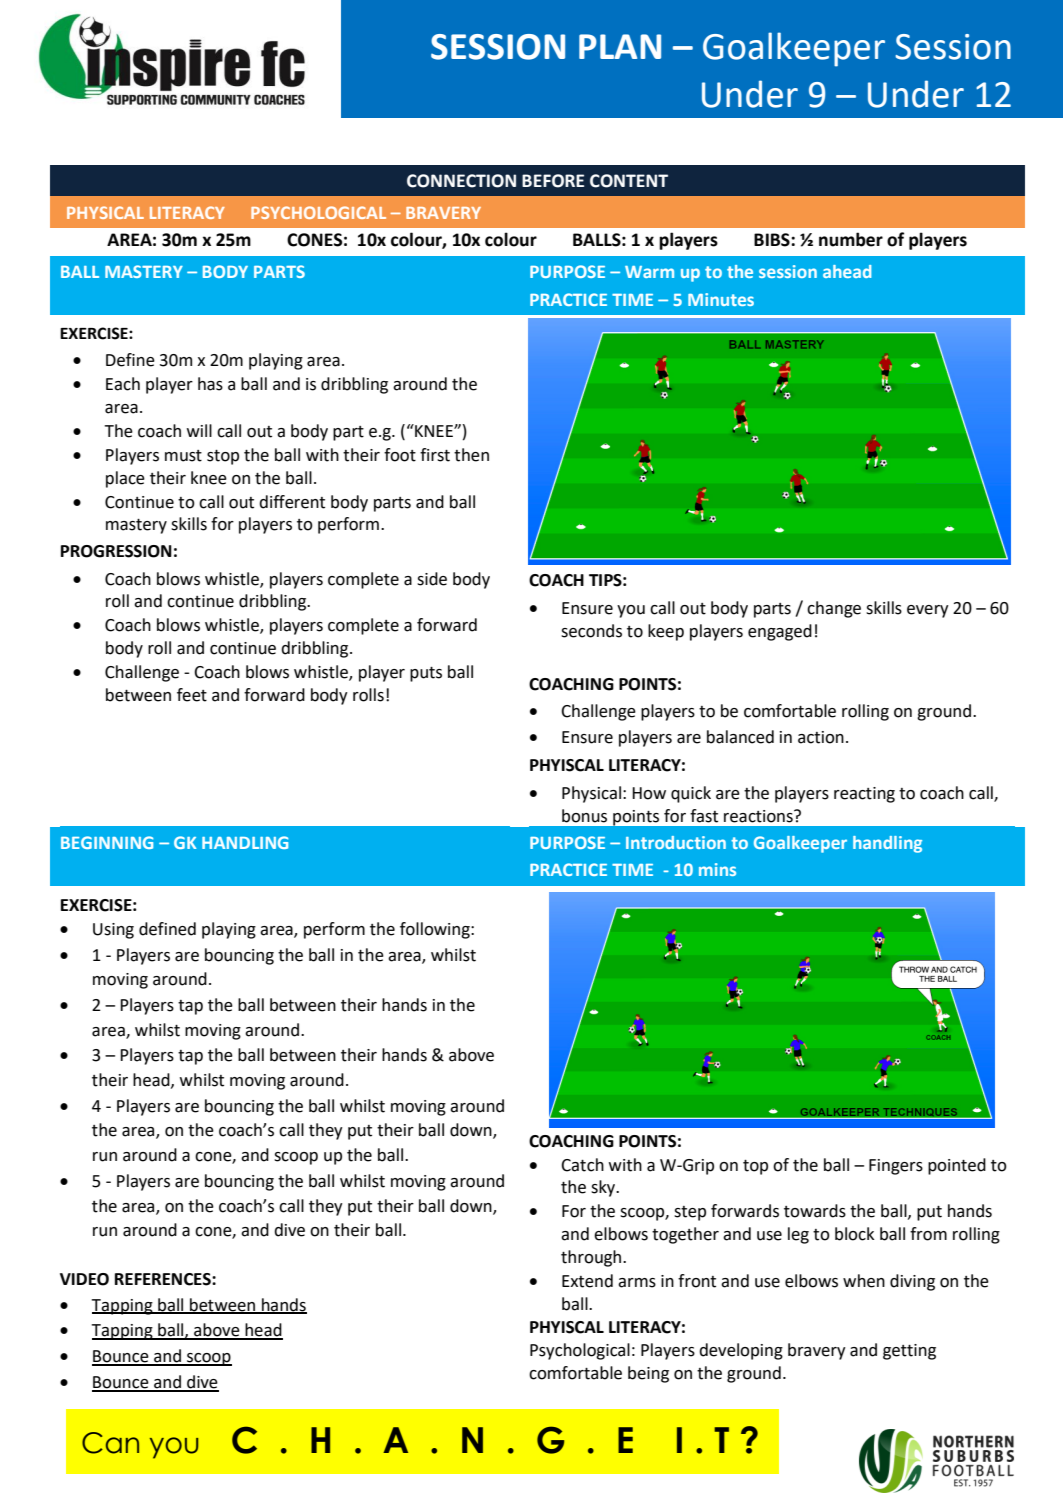 The width and height of the screenshot is (1063, 1503). Describe the element at coordinates (192, 695) in the screenshot. I see `feet` at that location.
